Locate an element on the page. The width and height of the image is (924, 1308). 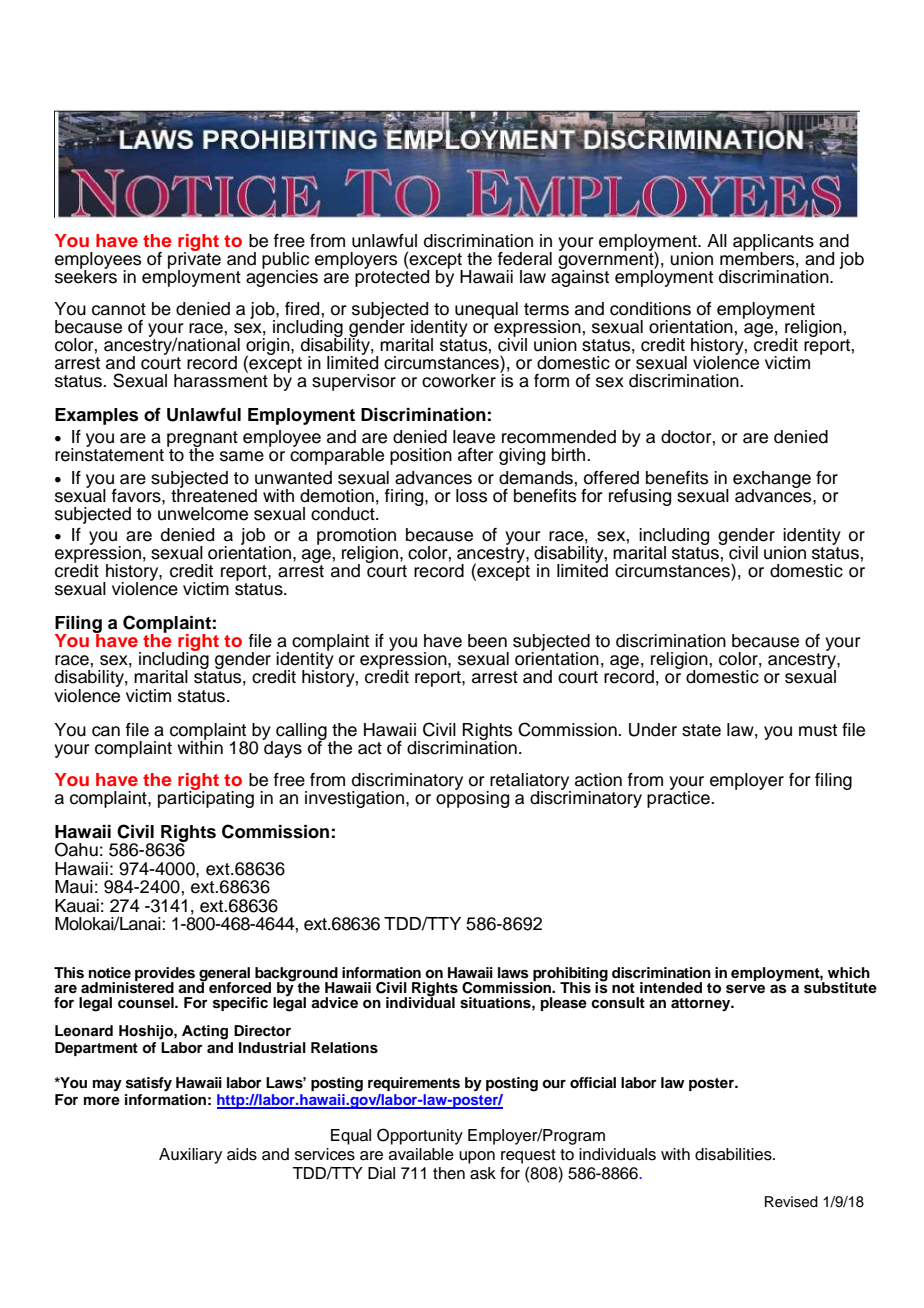
applicants is located at coordinates (773, 243).
